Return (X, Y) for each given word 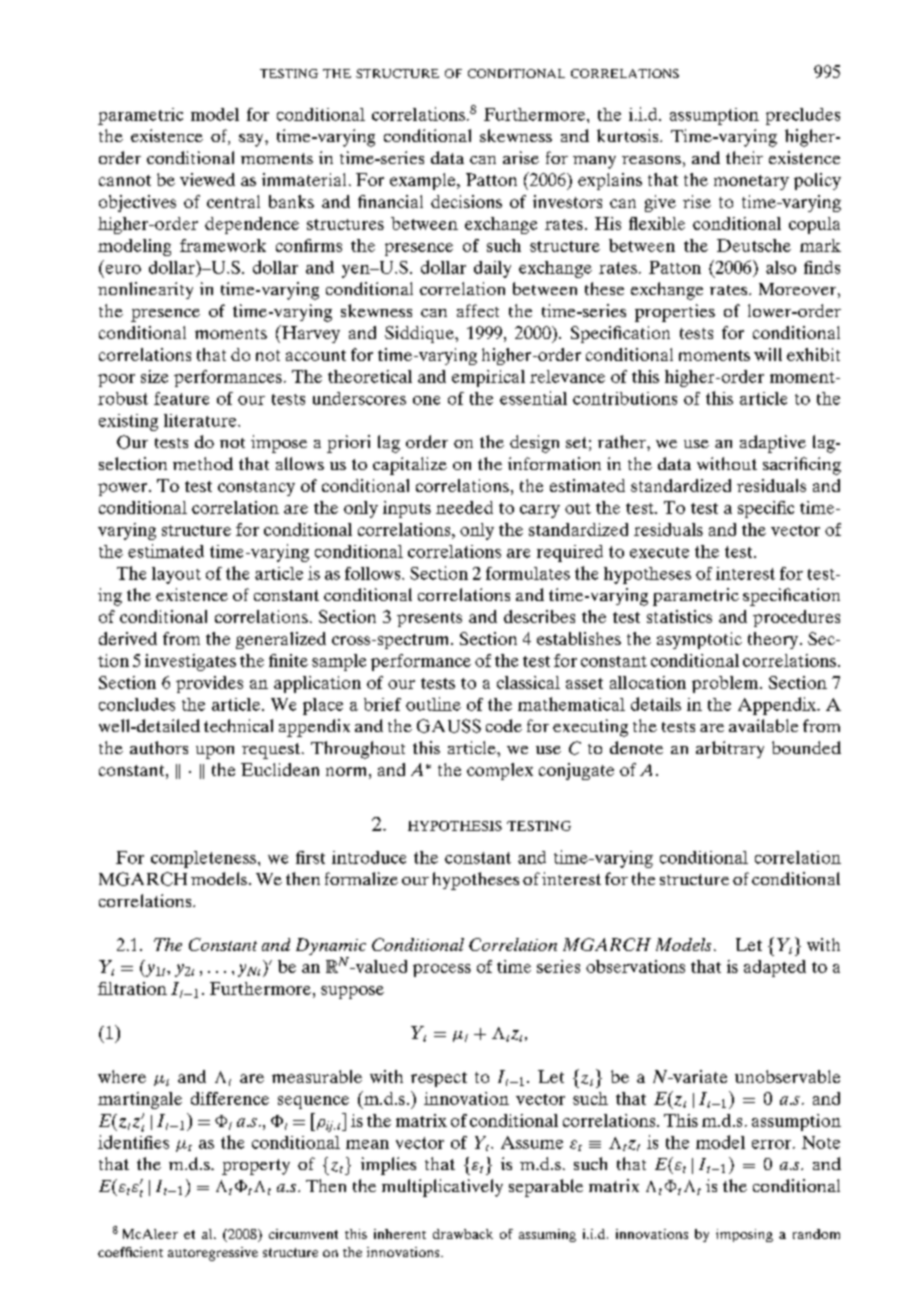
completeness (203, 859)
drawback (463, 1234)
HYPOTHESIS (455, 826)
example (424, 181)
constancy (256, 488)
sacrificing (802, 466)
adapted (775, 968)
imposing (744, 1235)
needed (464, 507)
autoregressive (213, 1254)
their (744, 157)
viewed (207, 179)
